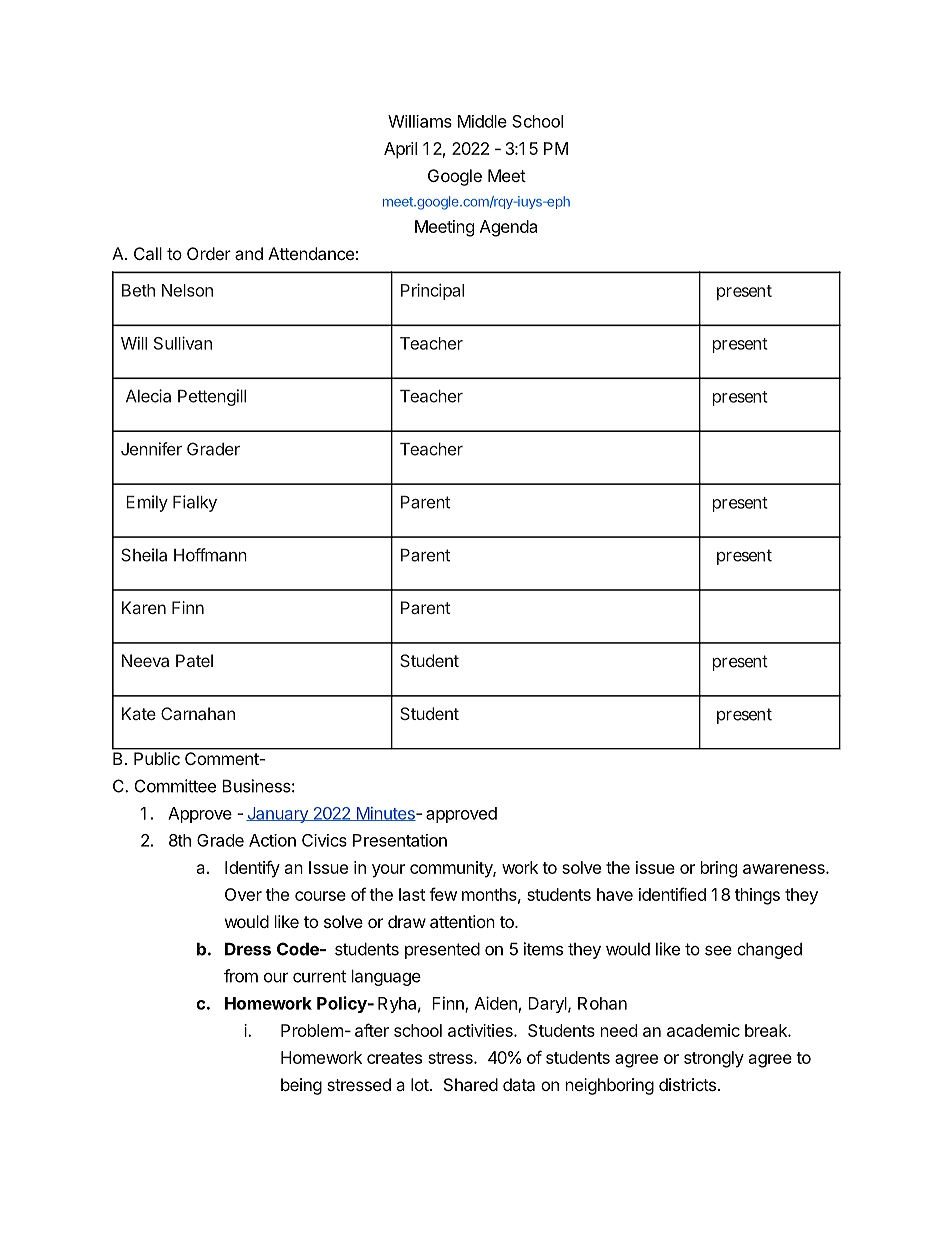  What do you see at coordinates (301, 1086) in the screenshot?
I see `being` at bounding box center [301, 1086].
